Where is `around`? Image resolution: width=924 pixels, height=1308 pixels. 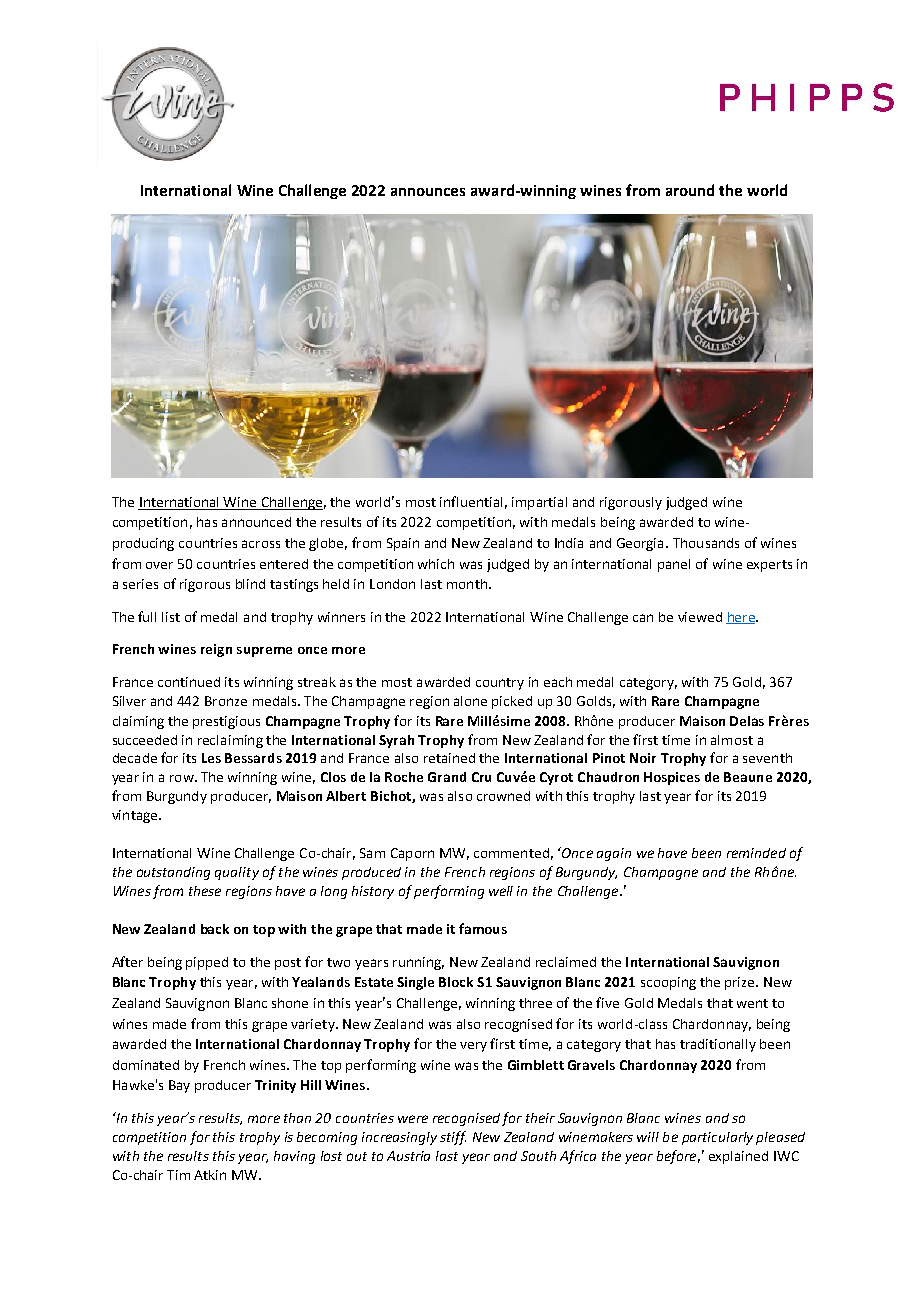 around is located at coordinates (690, 190).
